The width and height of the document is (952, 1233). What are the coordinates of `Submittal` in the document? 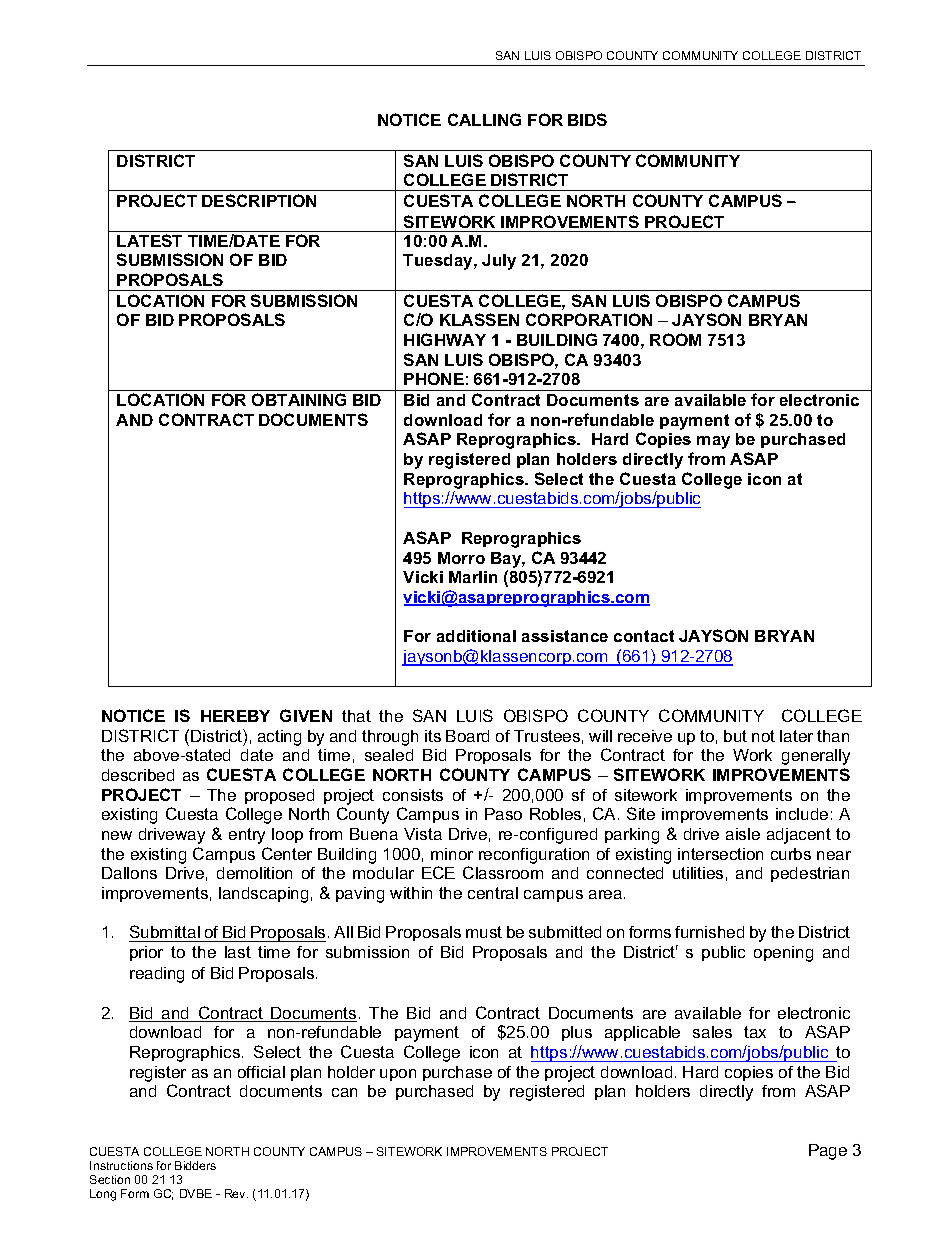 It's located at (165, 933).
